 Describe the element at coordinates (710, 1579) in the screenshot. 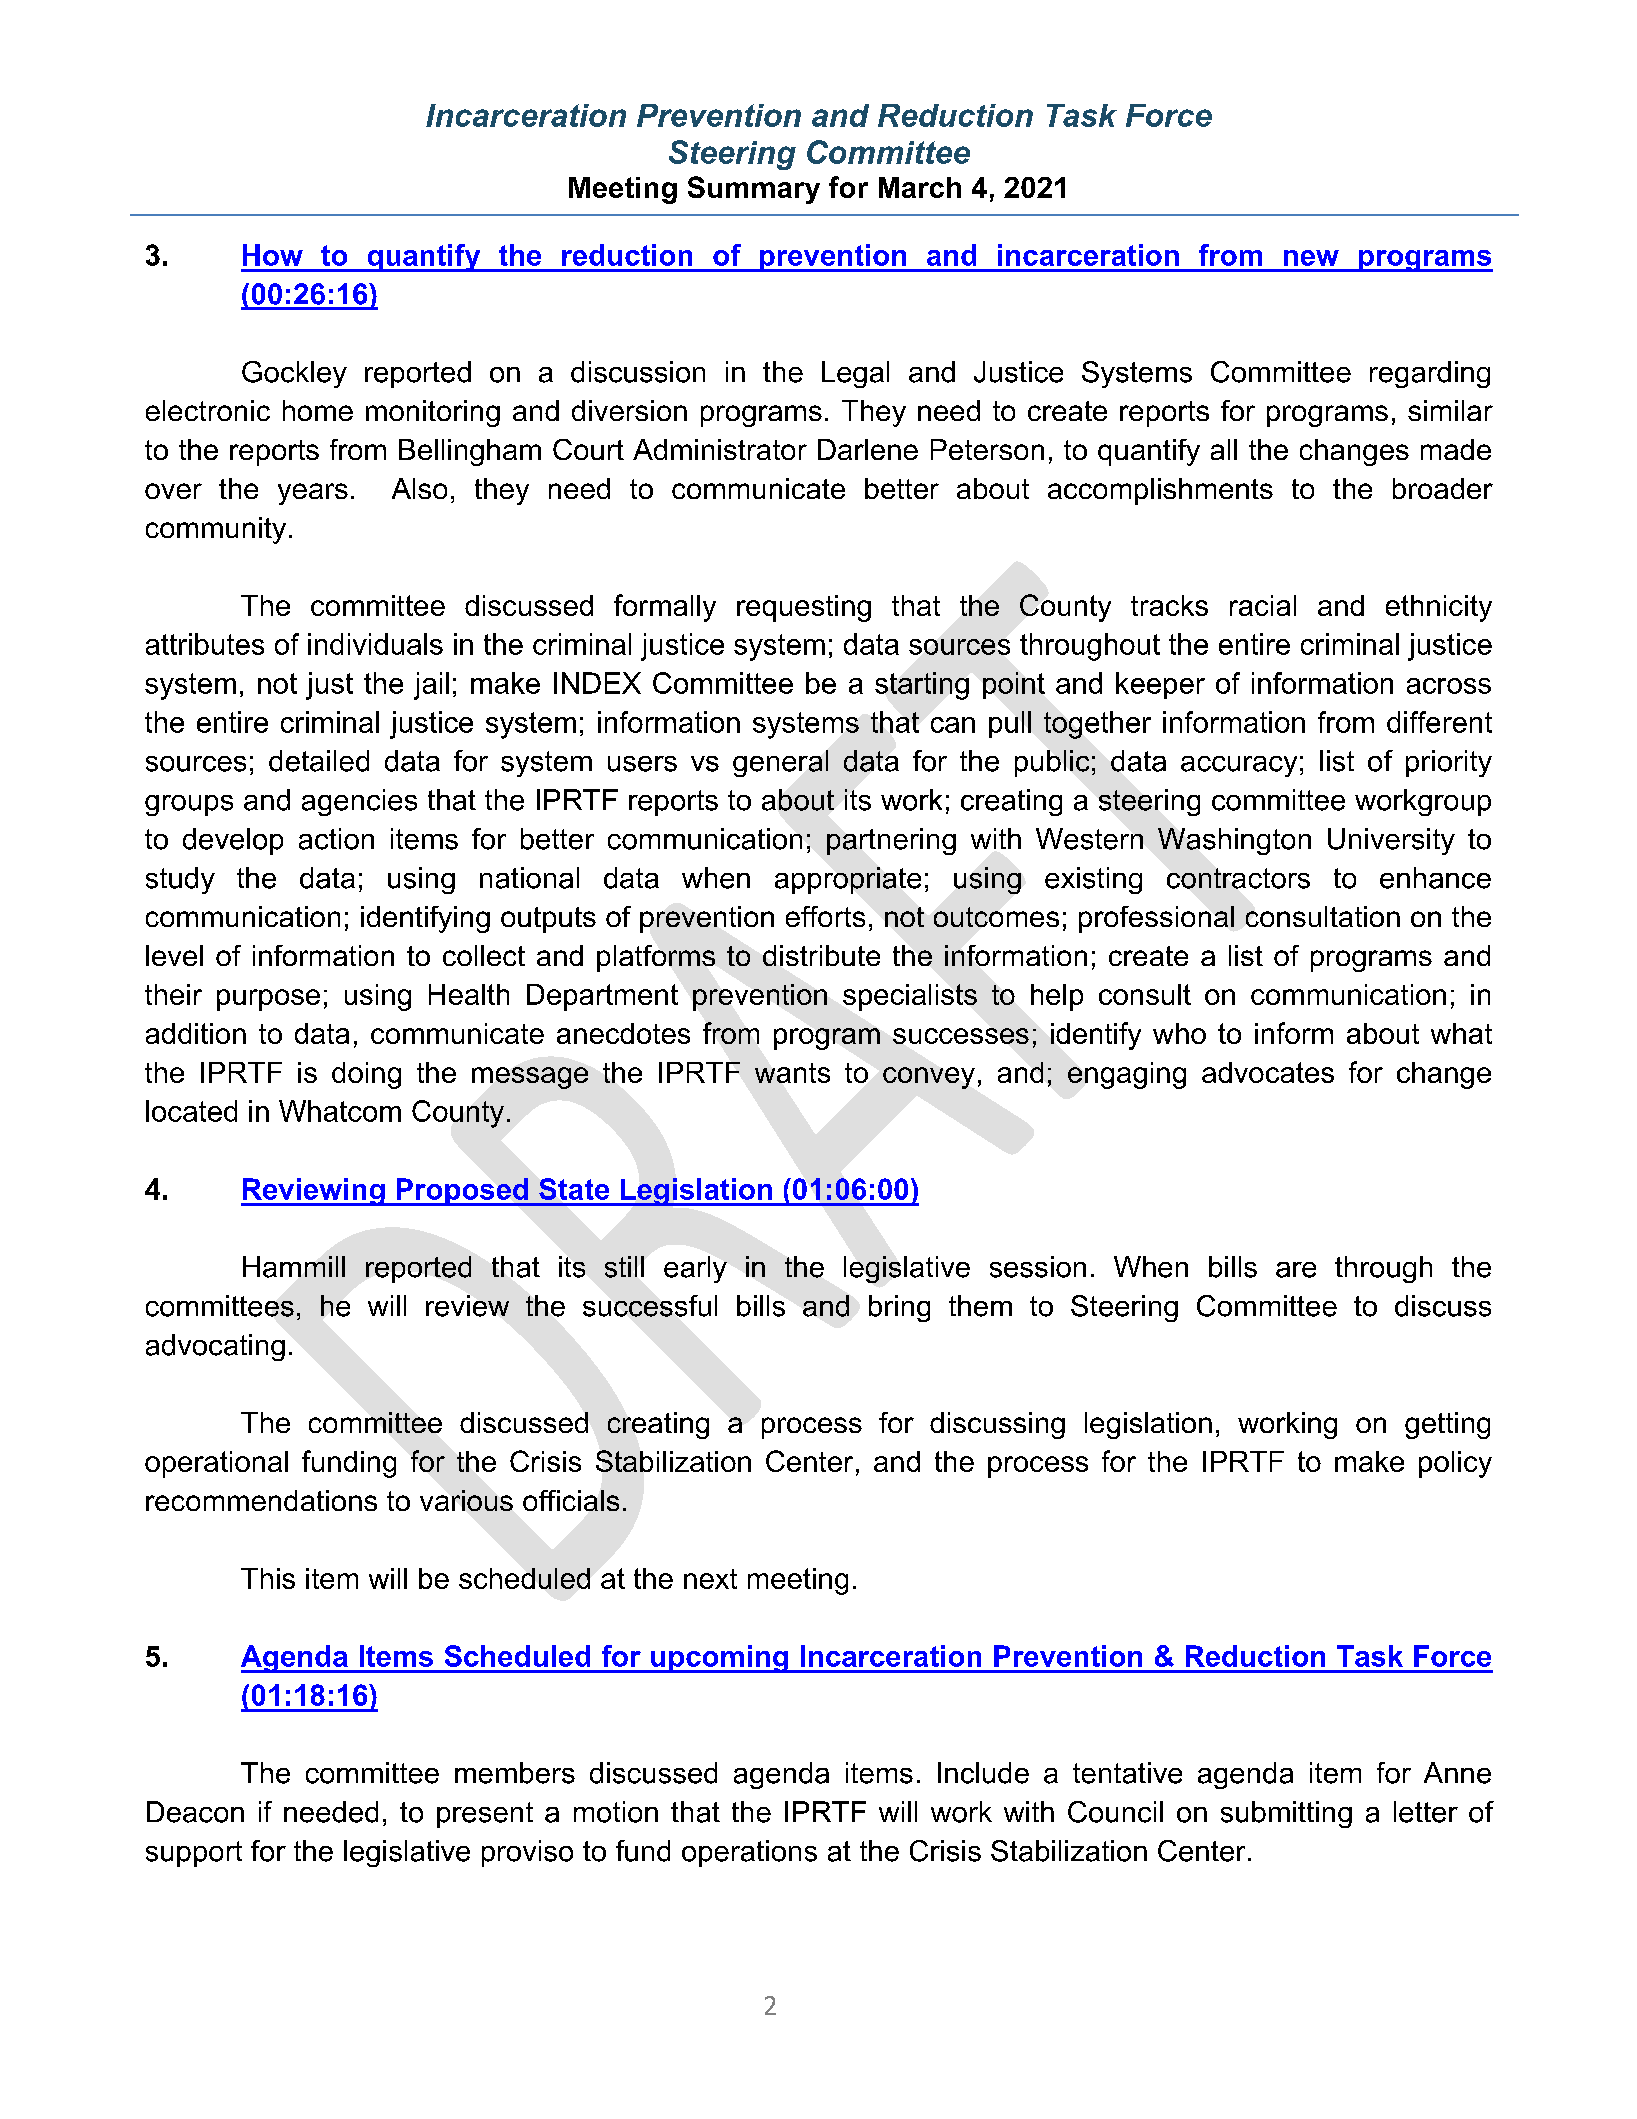

I see `next` at that location.
